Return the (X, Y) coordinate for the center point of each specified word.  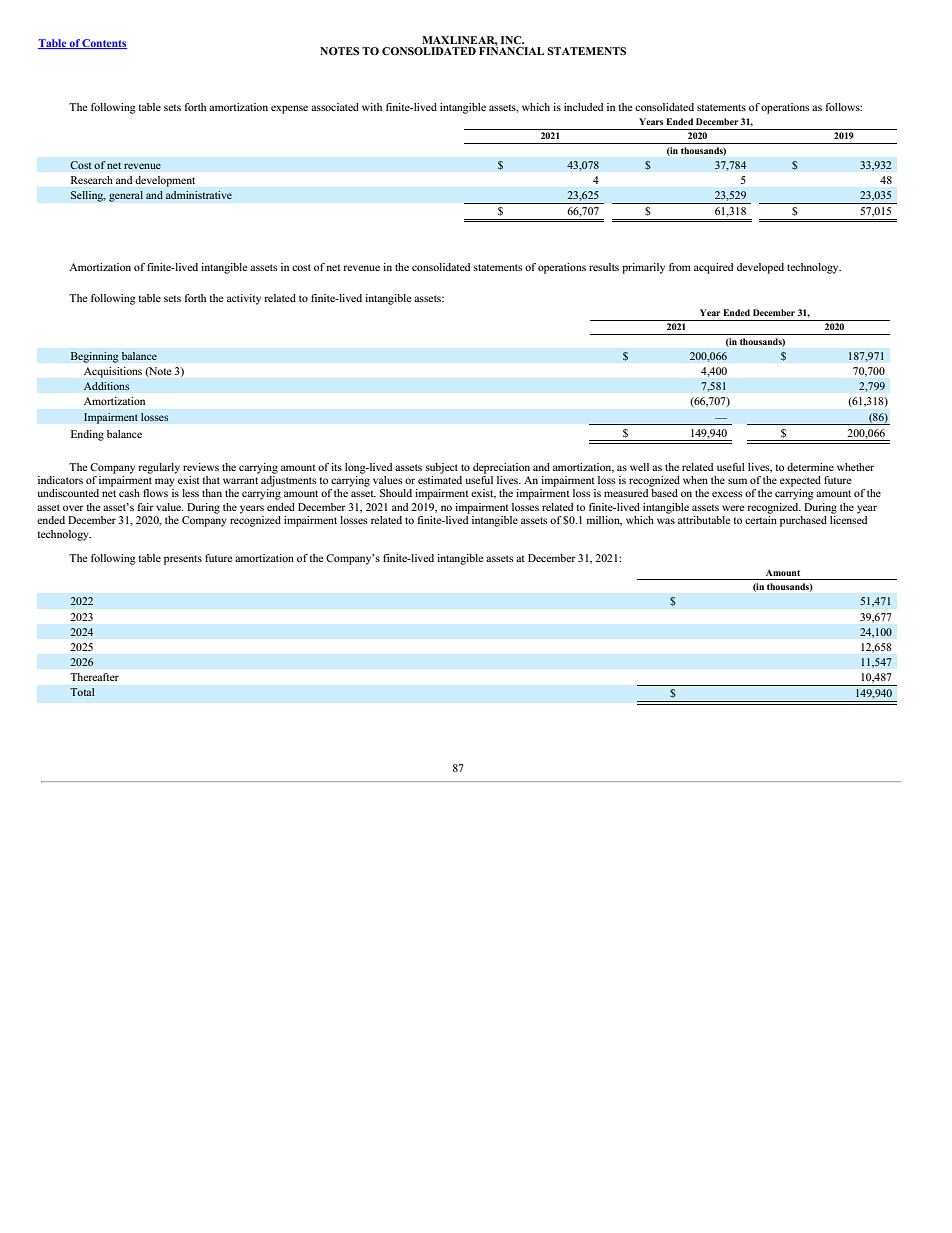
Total (82, 692)
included (583, 107)
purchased (803, 521)
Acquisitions (113, 372)
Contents (104, 44)
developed (760, 268)
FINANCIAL (511, 50)
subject (441, 468)
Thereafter (94, 677)
